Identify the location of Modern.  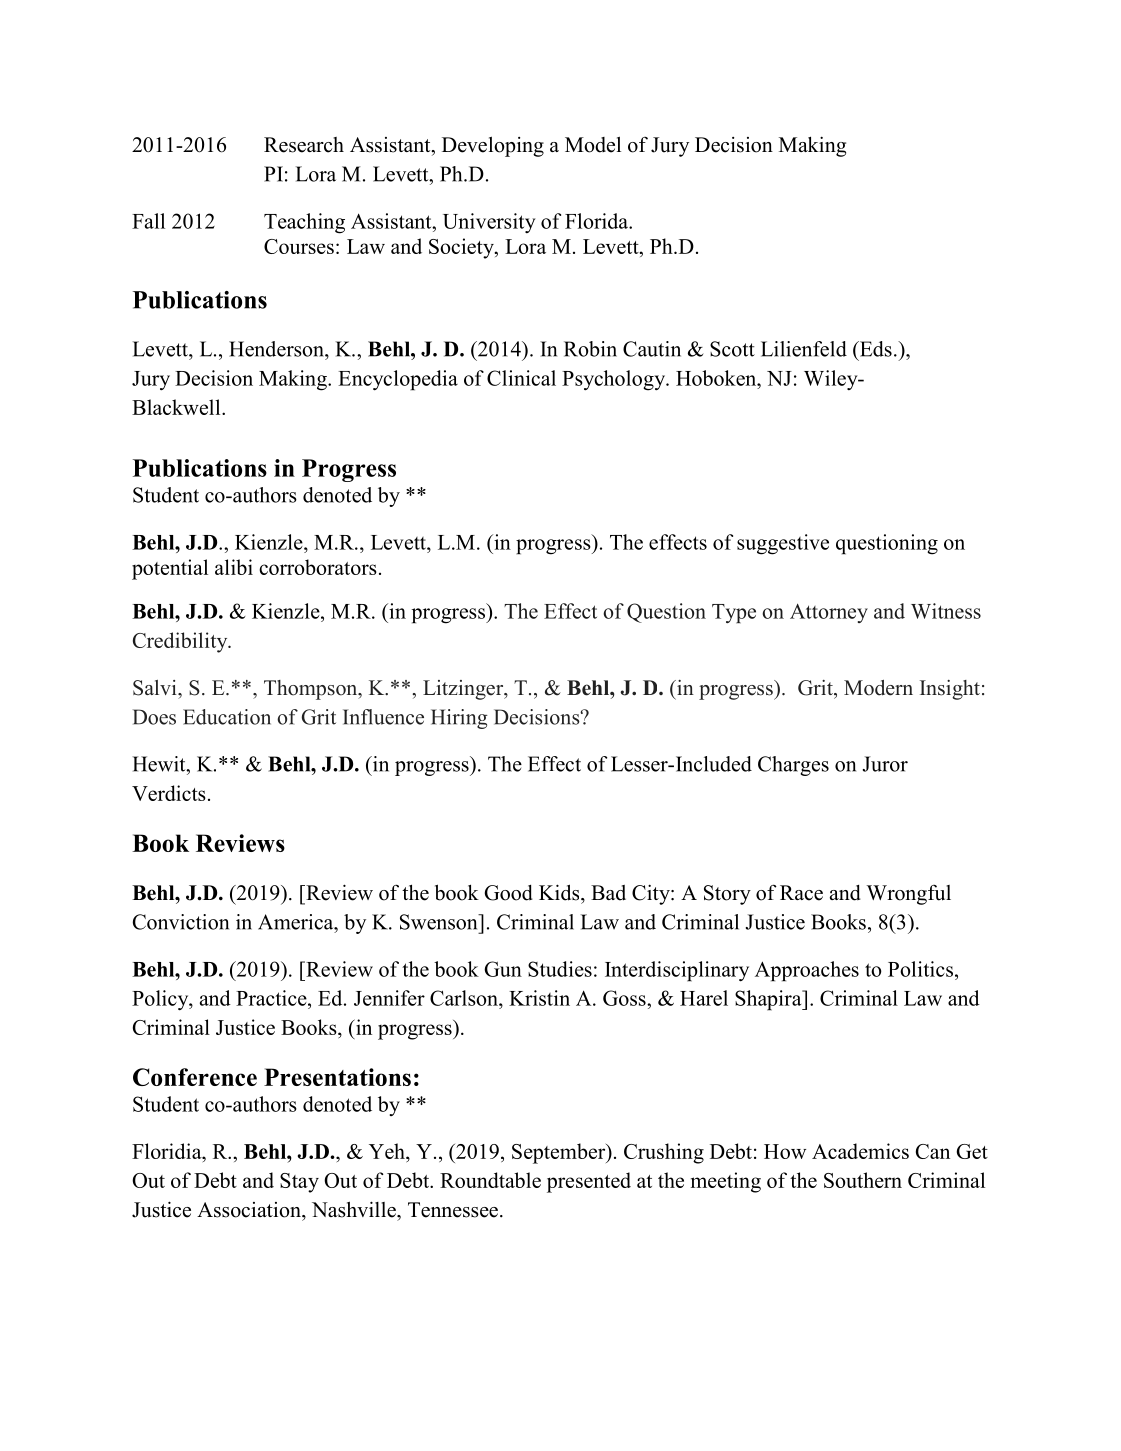
(878, 688).
